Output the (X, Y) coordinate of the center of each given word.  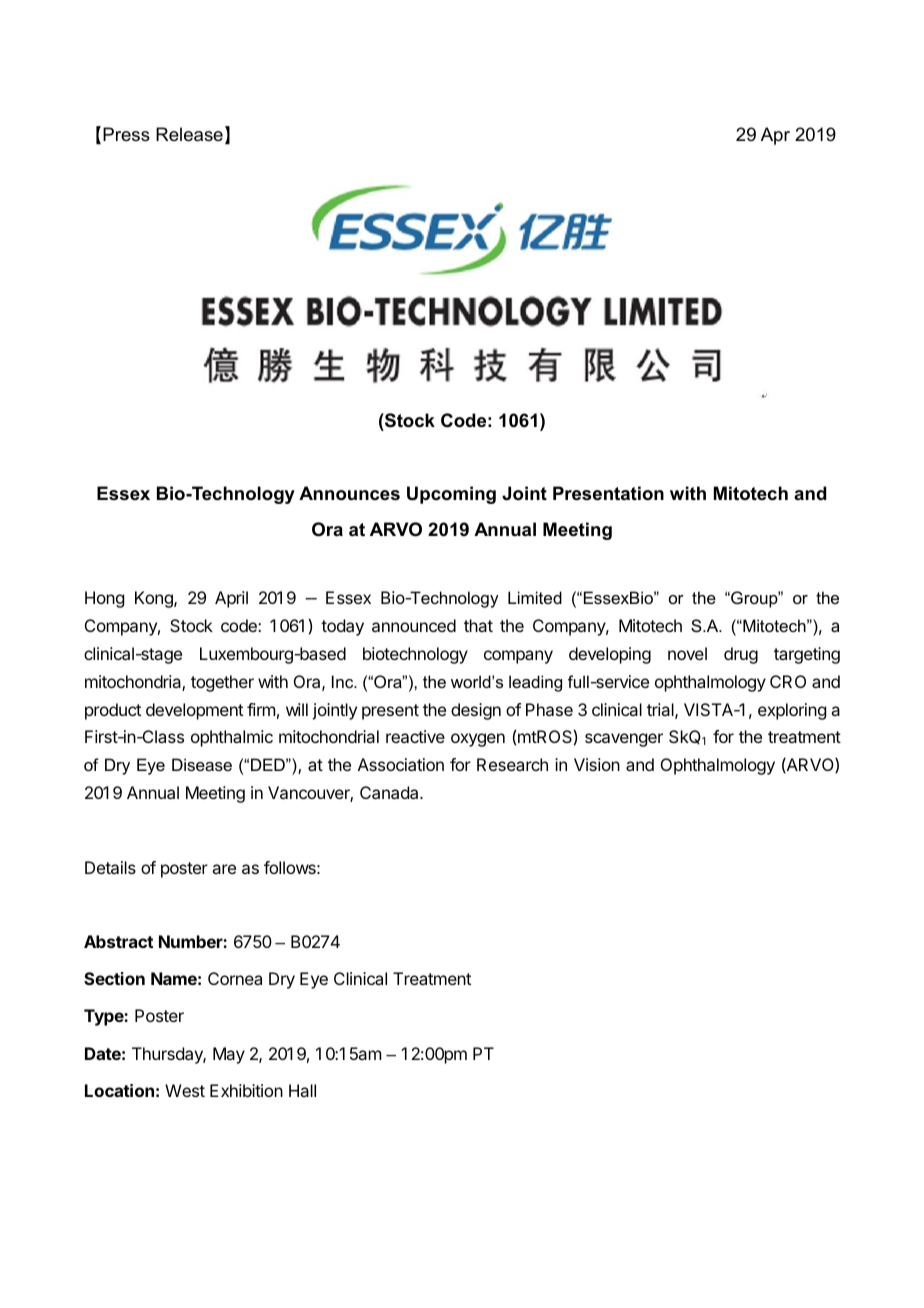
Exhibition (246, 1090)
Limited (535, 597)
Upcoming (451, 495)
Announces (349, 493)
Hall (302, 1090)
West (185, 1090)
